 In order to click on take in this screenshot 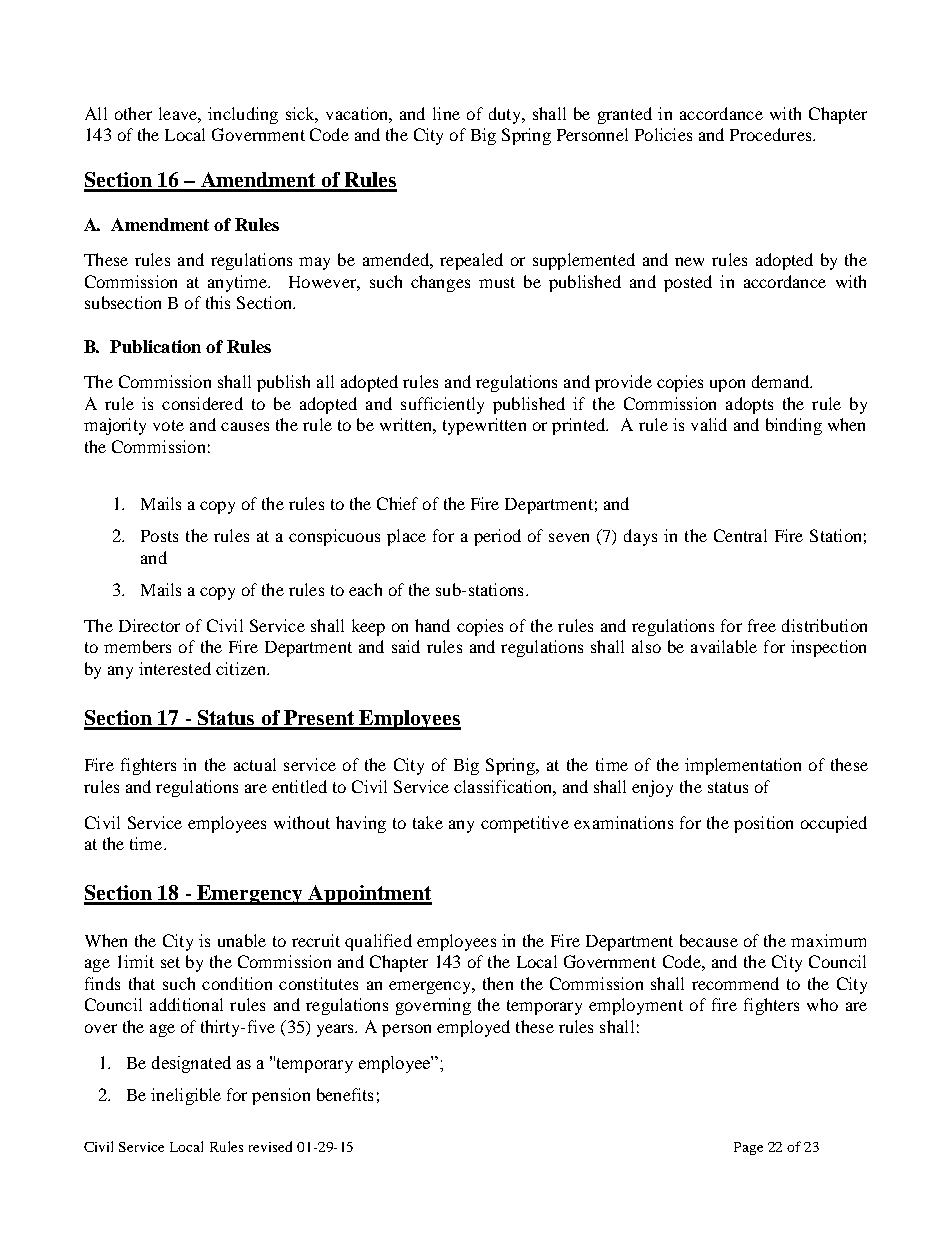, I will do `click(428, 822)`.
